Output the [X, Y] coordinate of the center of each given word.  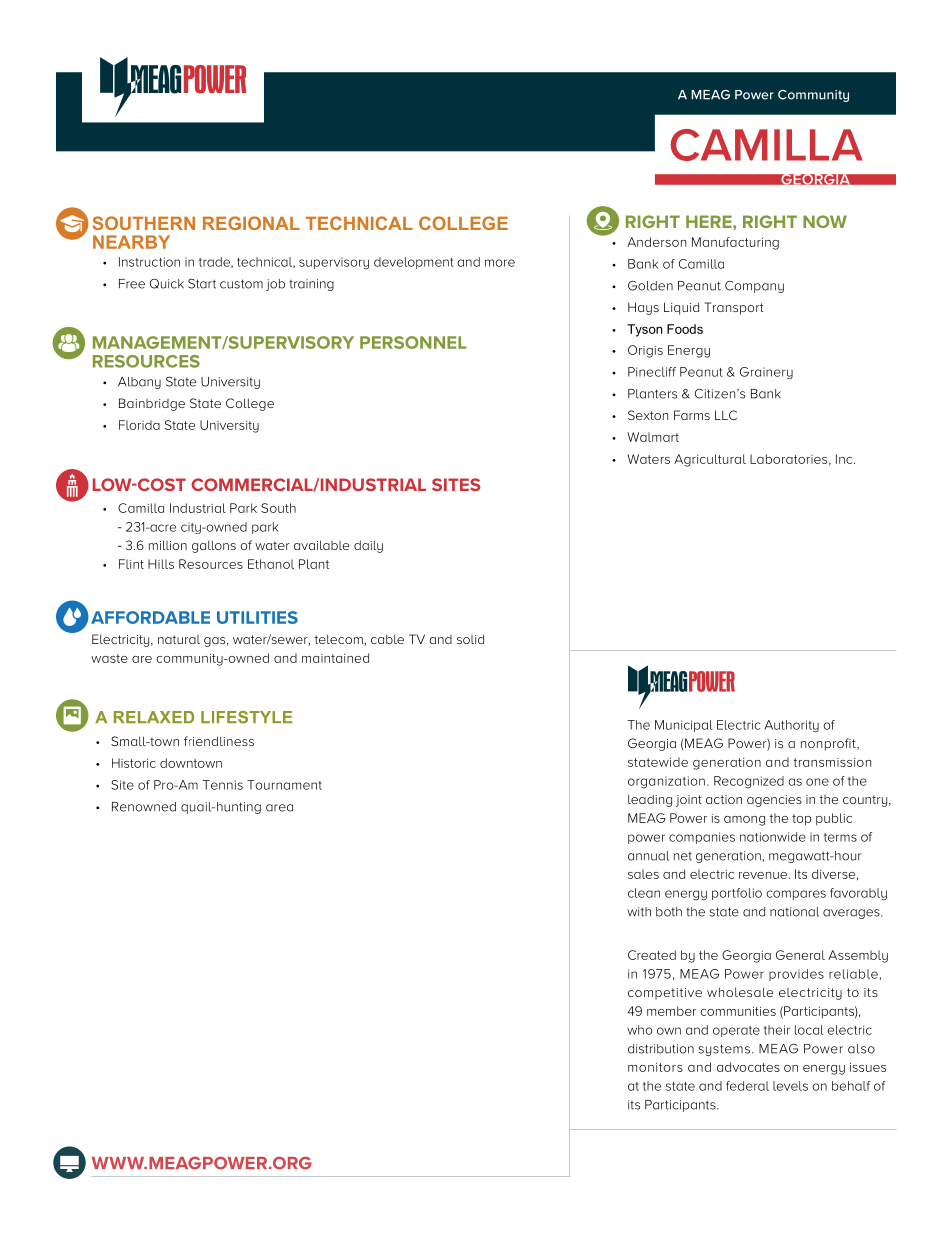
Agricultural [710, 460]
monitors [655, 1067]
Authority [791, 726]
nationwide [773, 837]
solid [470, 639]
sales [643, 874]
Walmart [653, 437]
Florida [139, 425]
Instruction [149, 262]
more [500, 263]
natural [179, 639]
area [279, 808]
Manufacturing [735, 243]
